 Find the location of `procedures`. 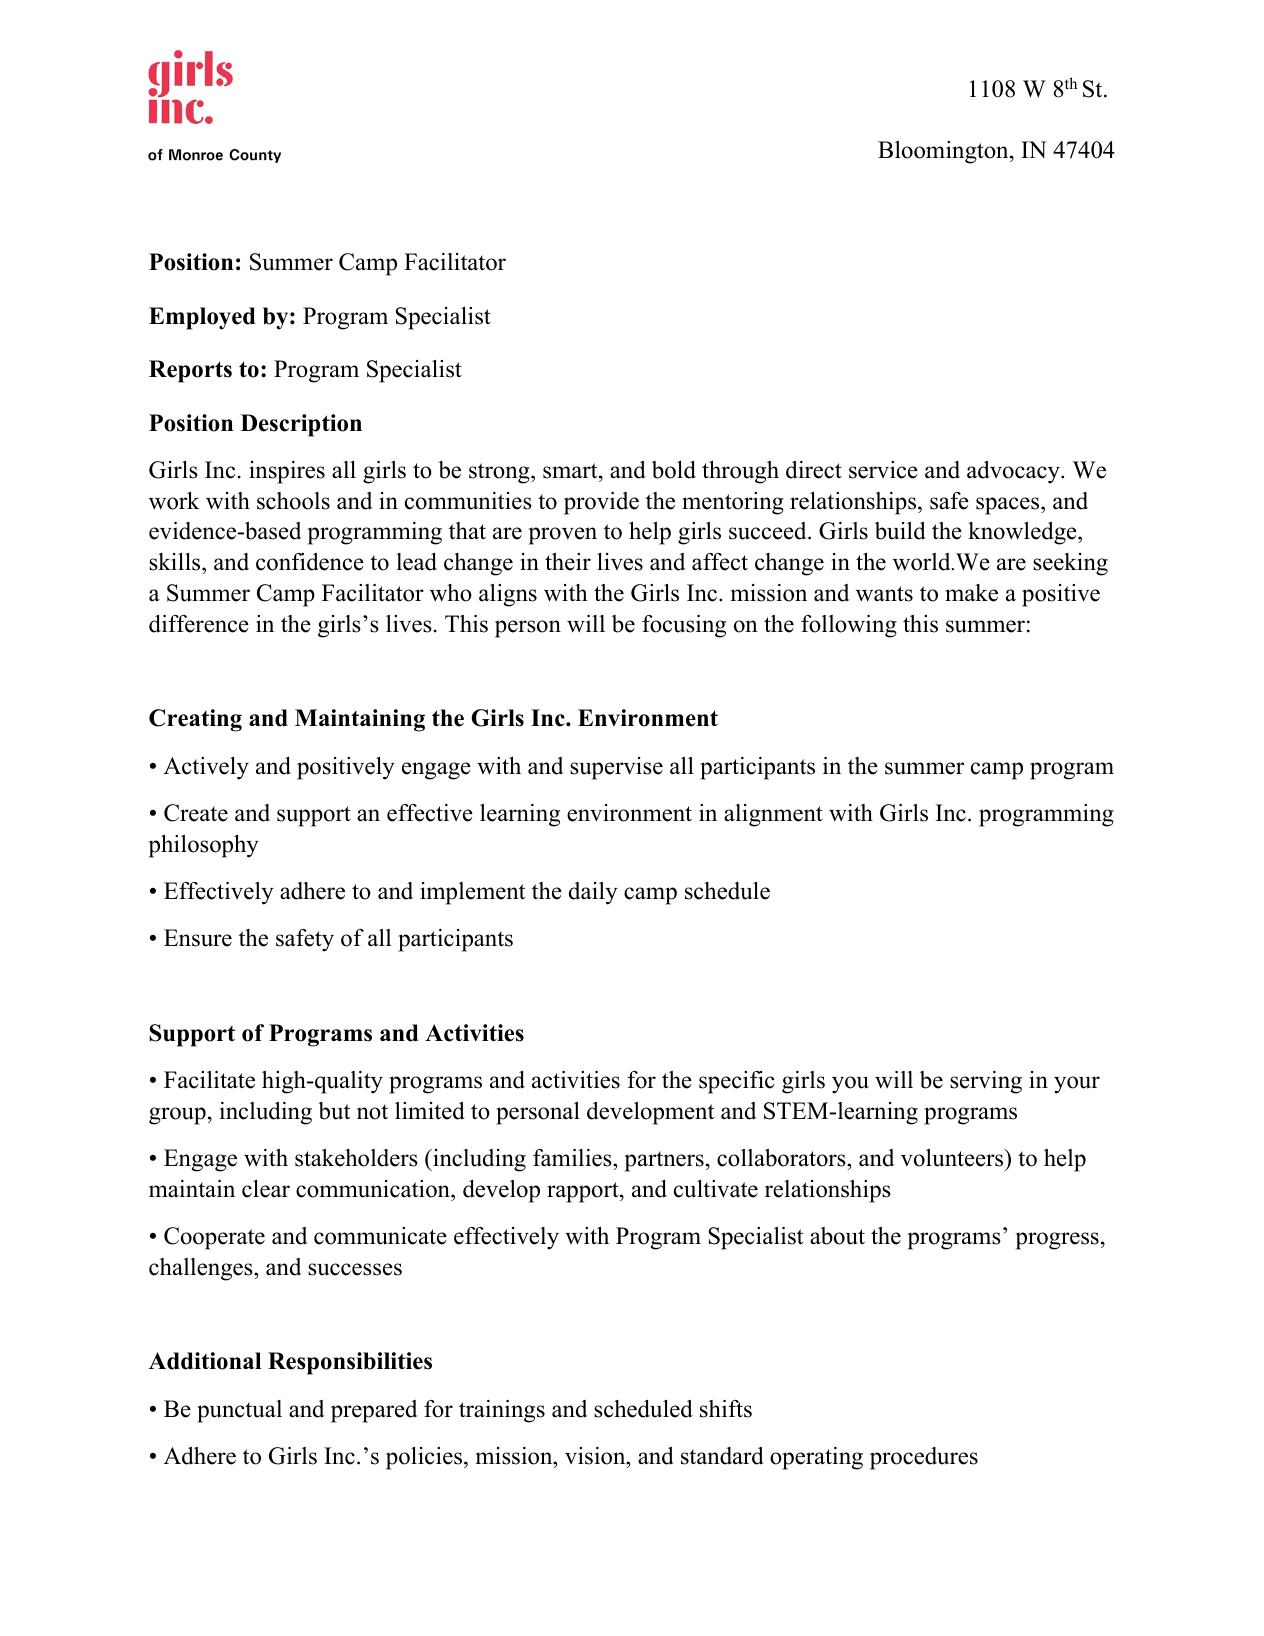

procedures is located at coordinates (924, 1458).
